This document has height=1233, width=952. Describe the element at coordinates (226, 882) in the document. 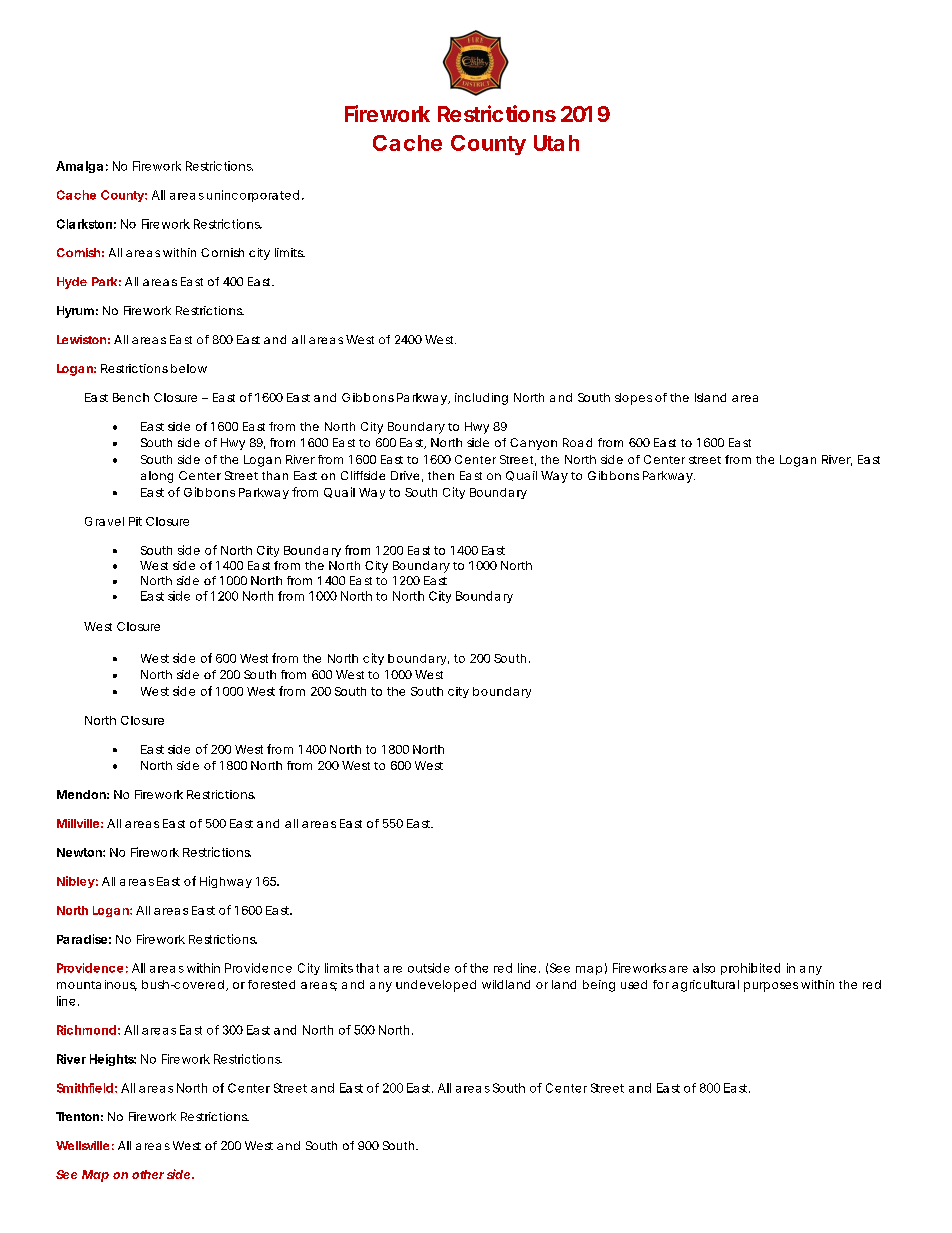

I see `Highway` at that location.
